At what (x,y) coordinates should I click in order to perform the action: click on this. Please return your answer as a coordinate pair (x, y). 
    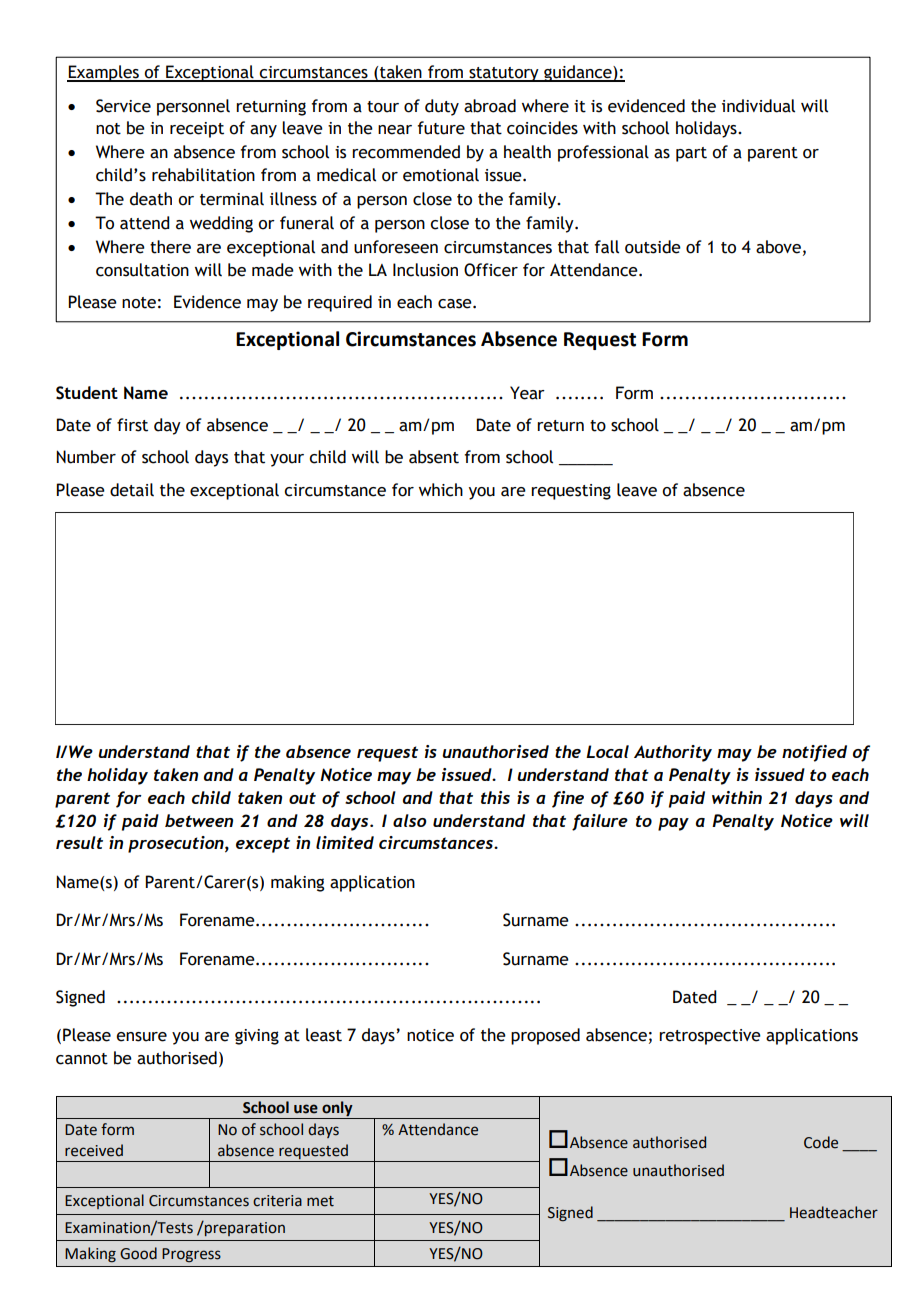
    Looking at the image, I should click on (495, 797).
